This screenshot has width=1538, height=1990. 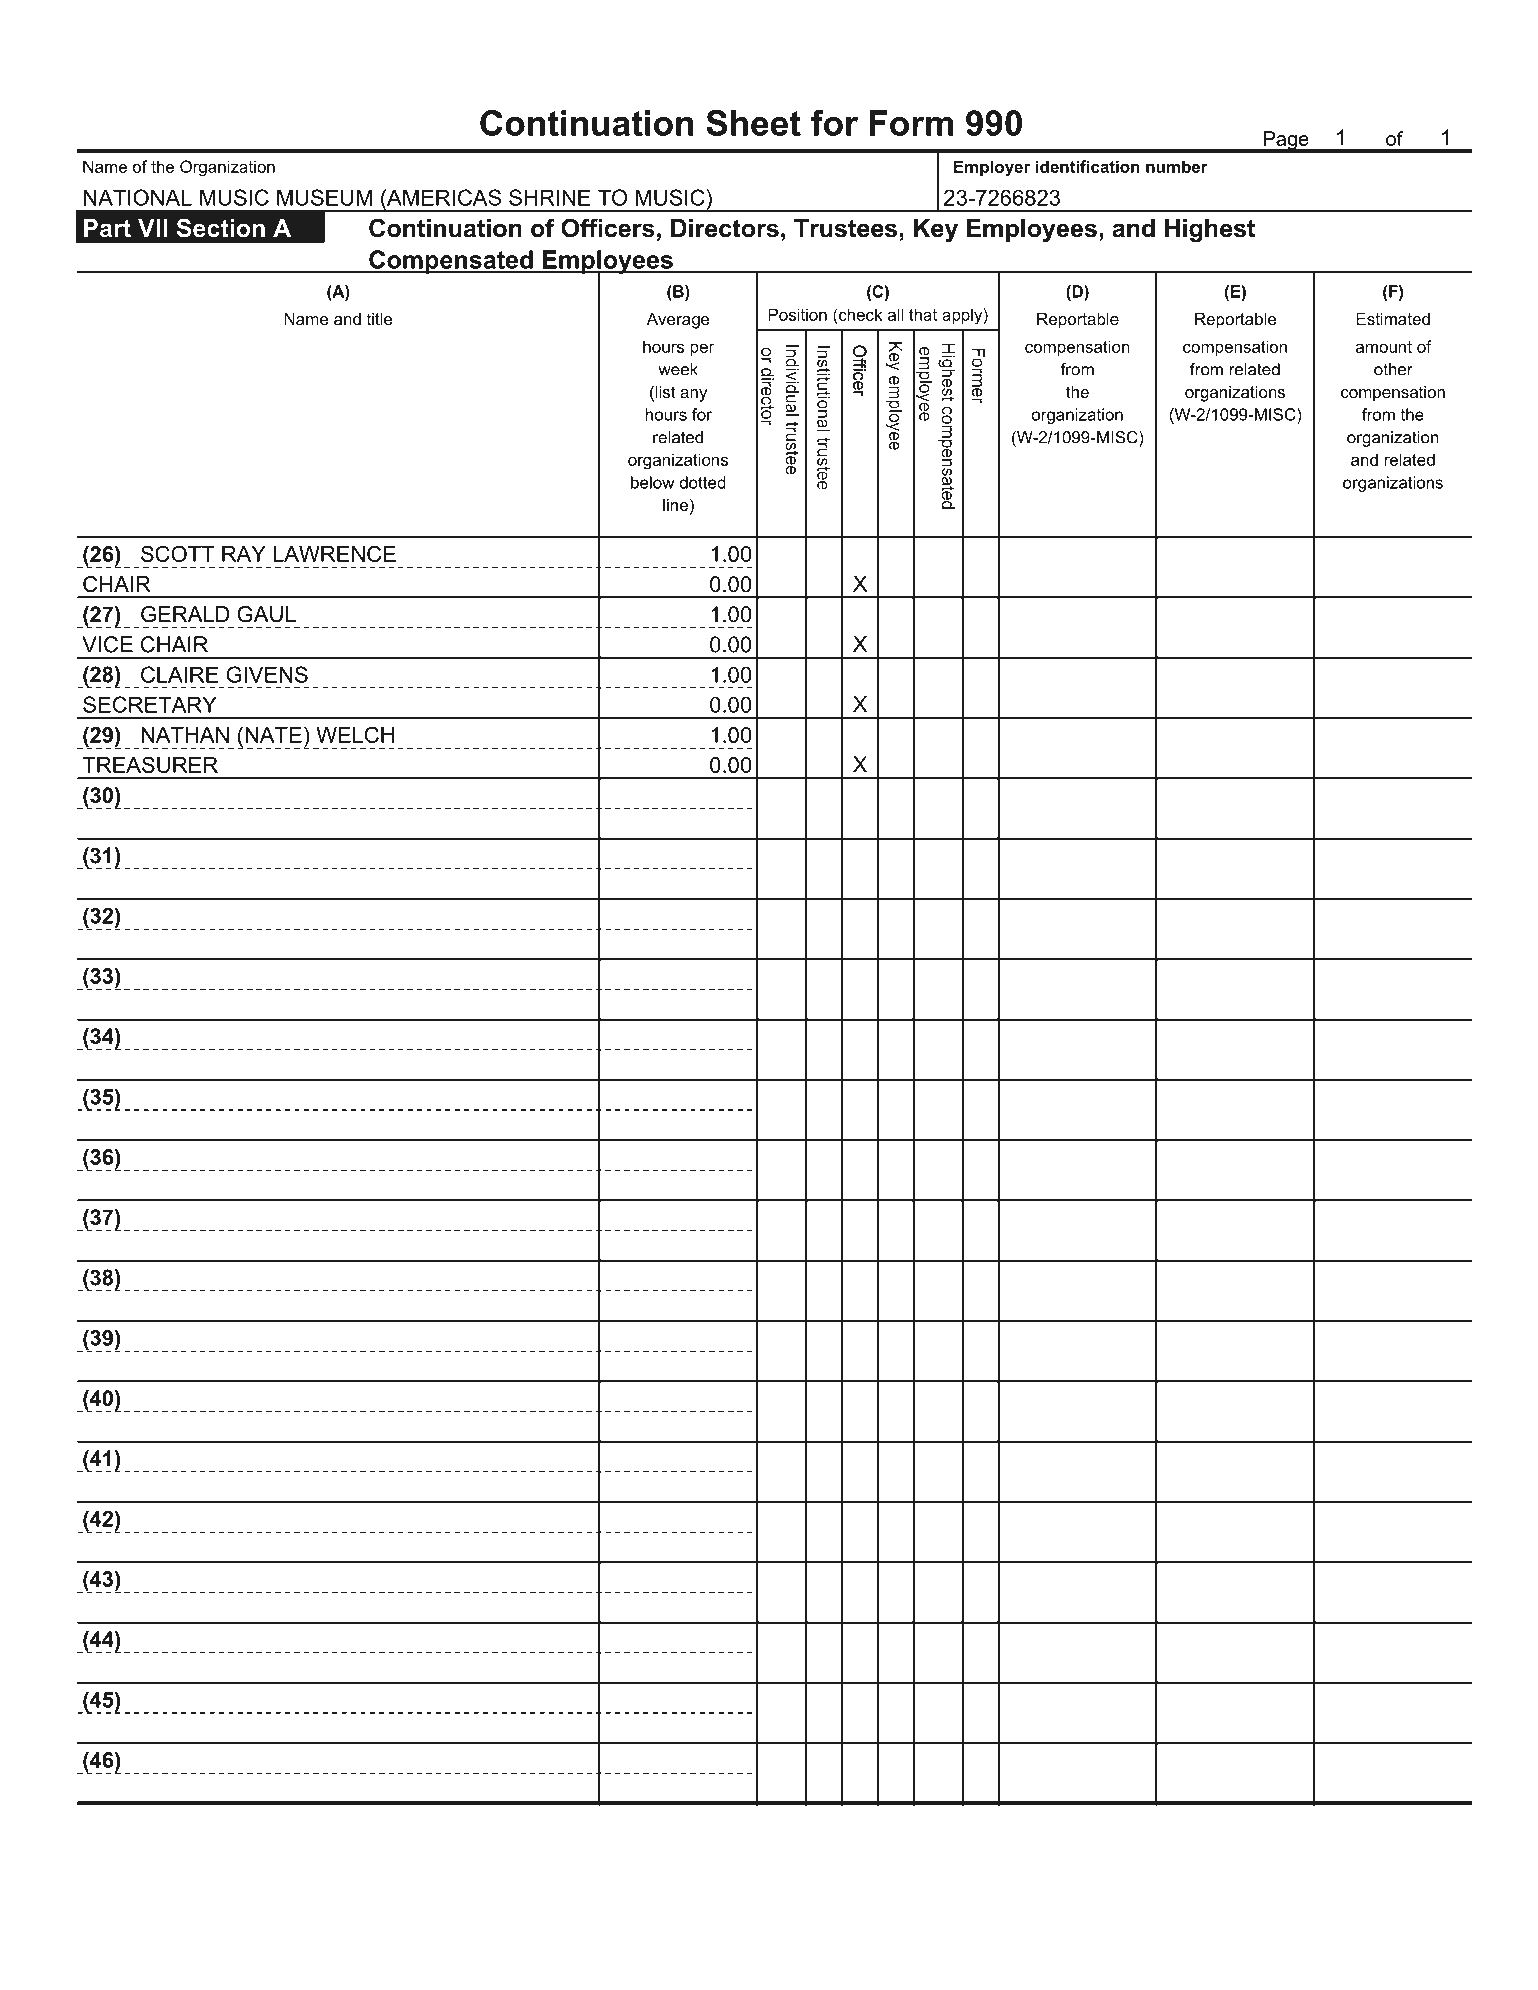 What do you see at coordinates (702, 349) in the screenshot?
I see `per` at bounding box center [702, 349].
